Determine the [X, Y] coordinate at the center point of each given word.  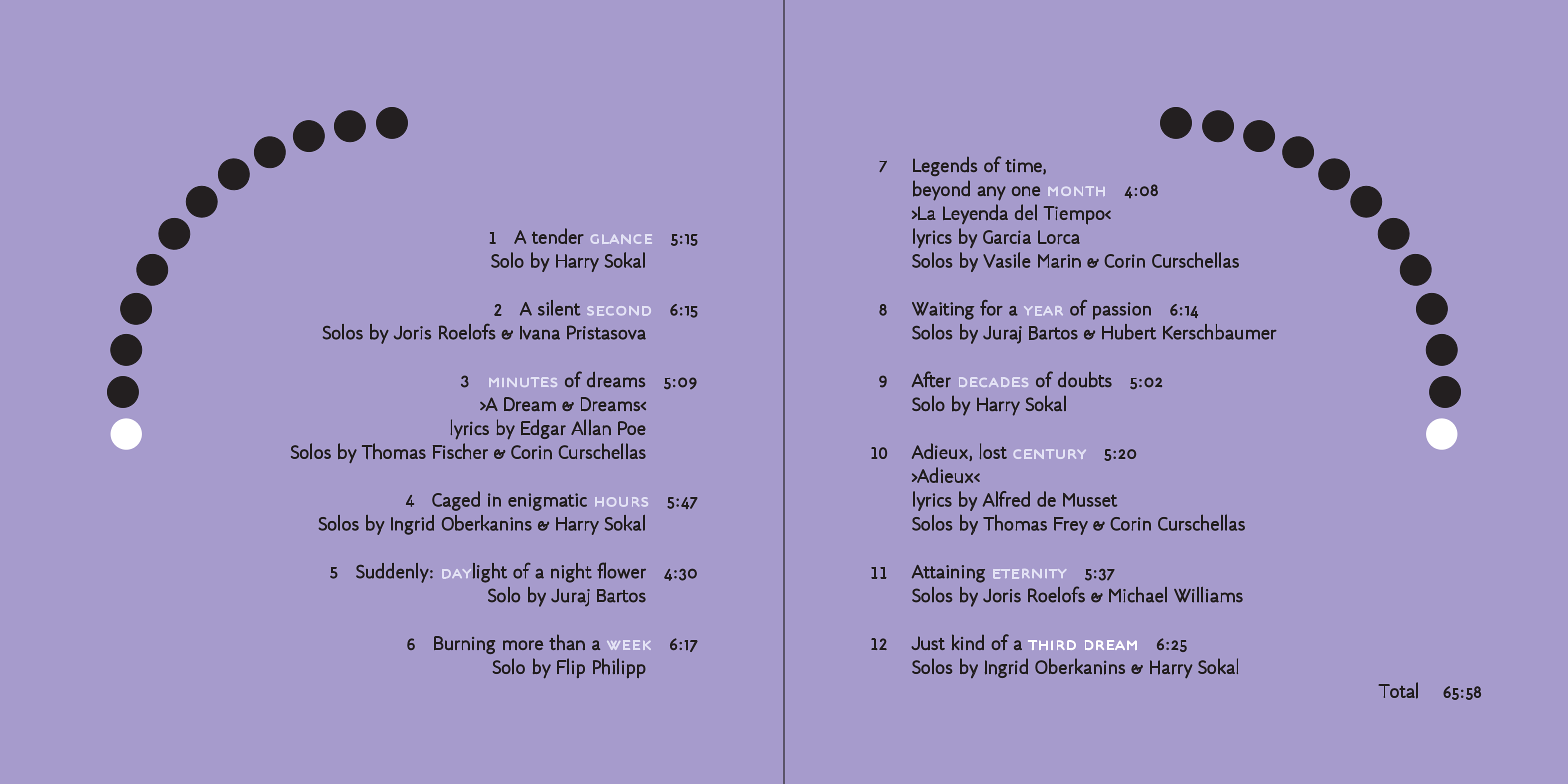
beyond [941, 190]
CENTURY [1050, 454]
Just [928, 643]
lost [993, 451]
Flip [571, 668]
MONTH [1076, 191]
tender [558, 236]
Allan [591, 427]
